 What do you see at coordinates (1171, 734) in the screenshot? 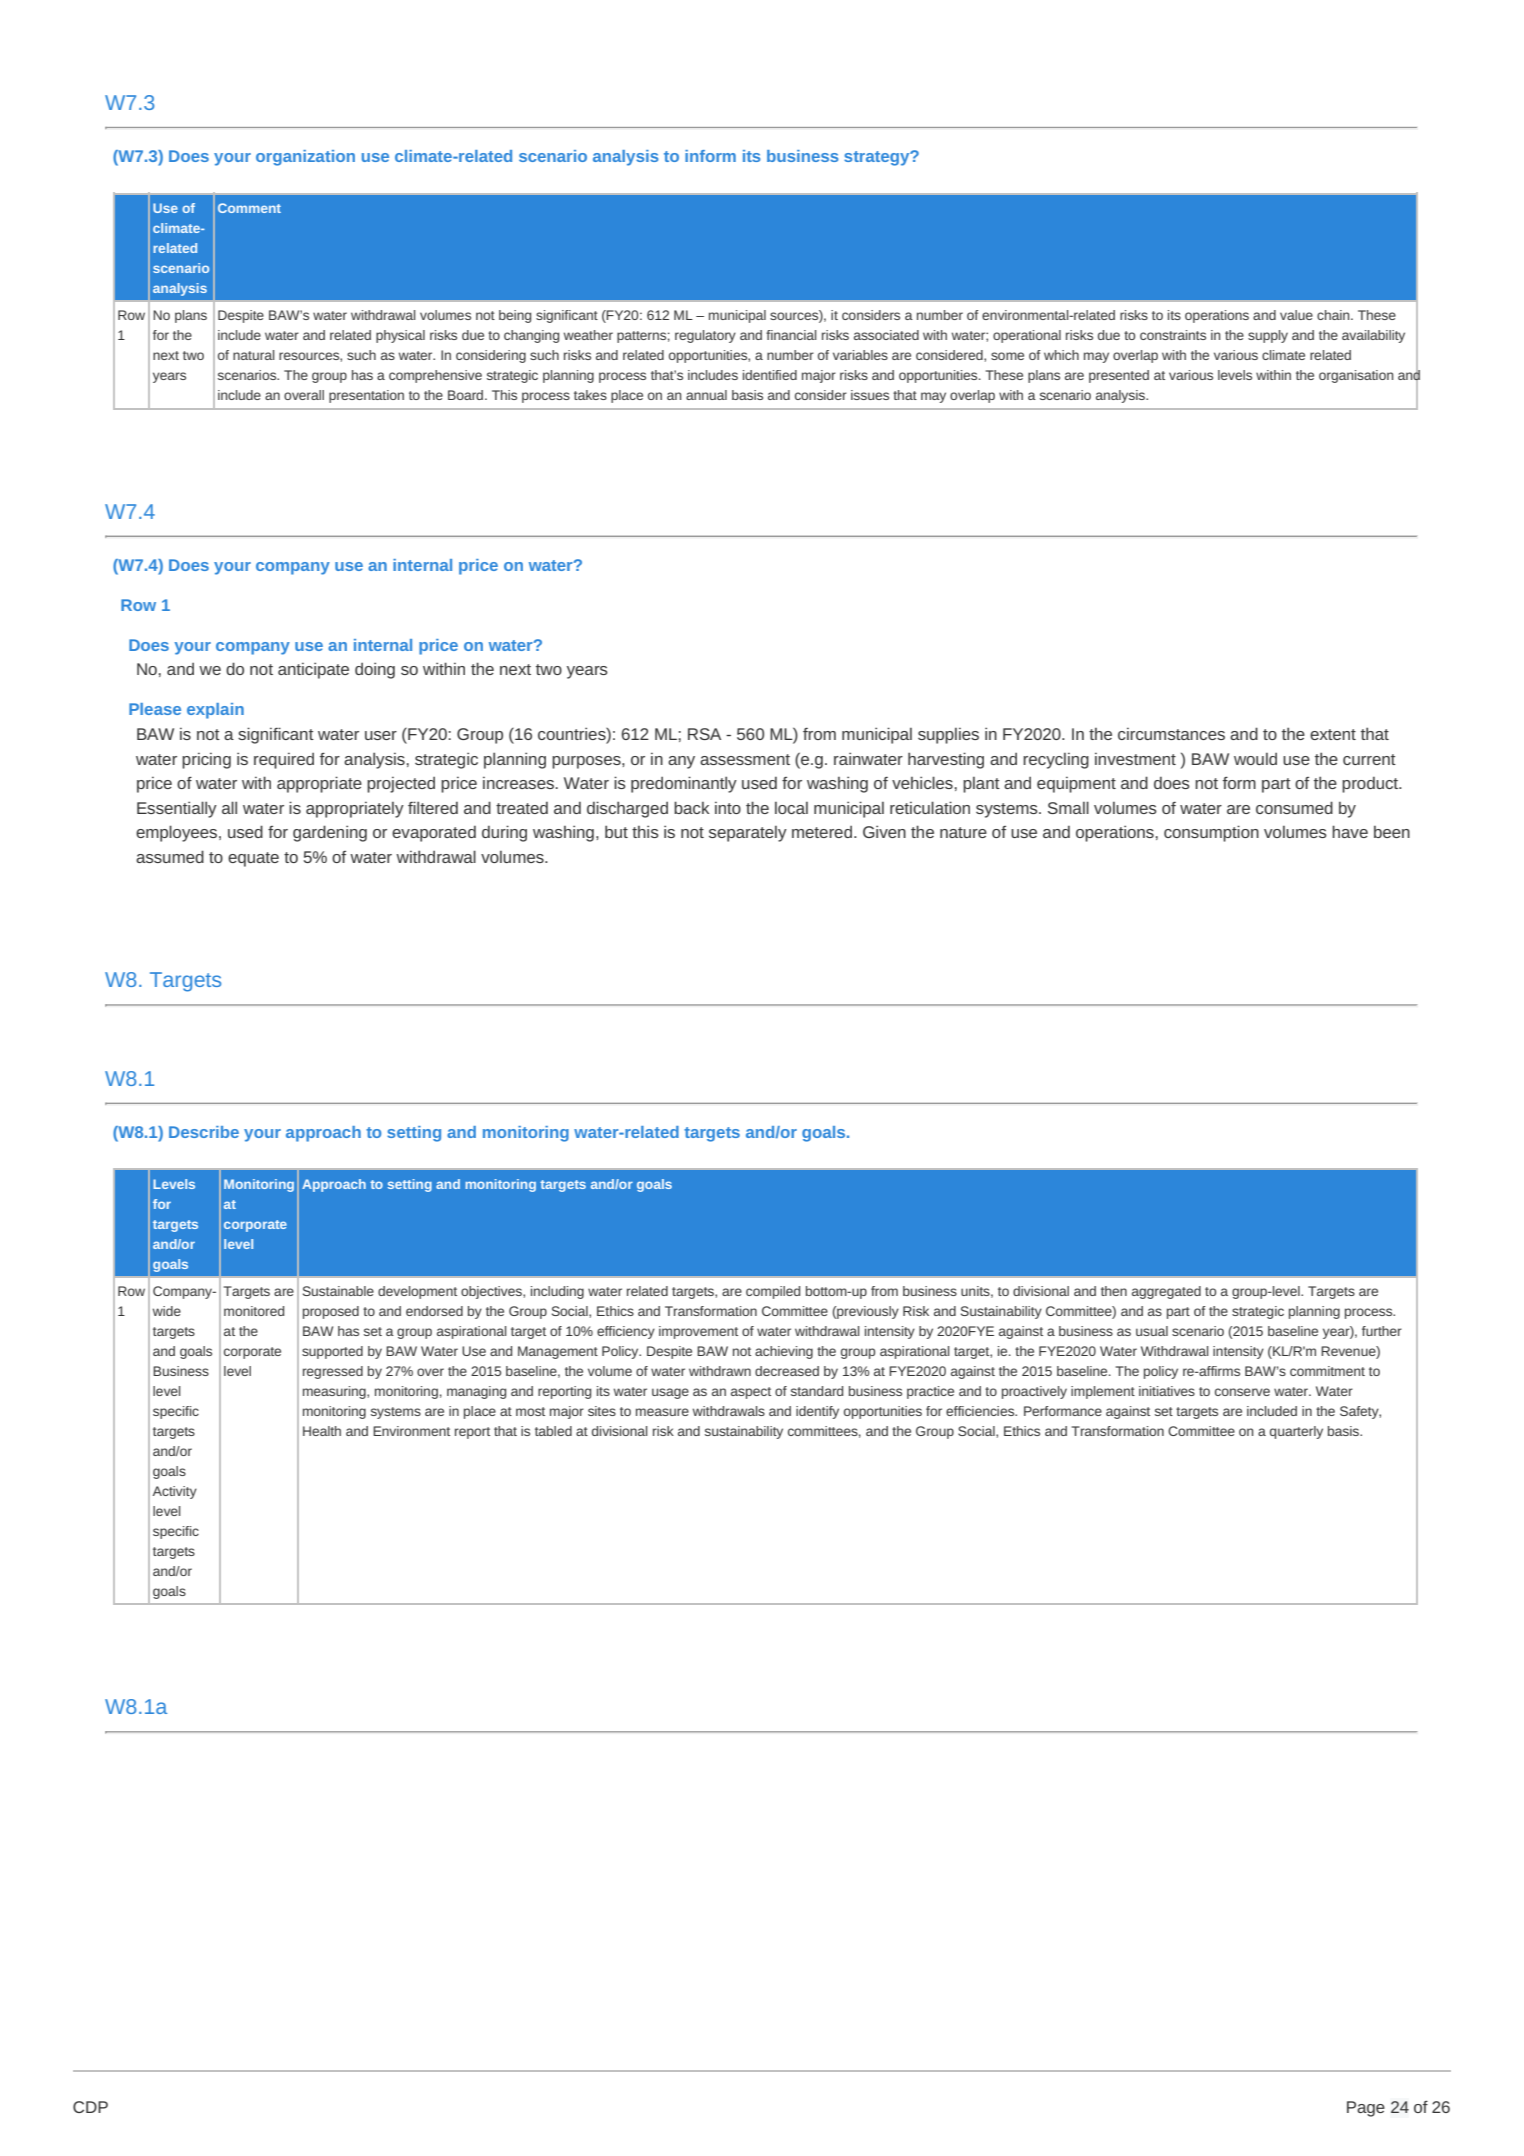
I see `circumstances` at bounding box center [1171, 734].
